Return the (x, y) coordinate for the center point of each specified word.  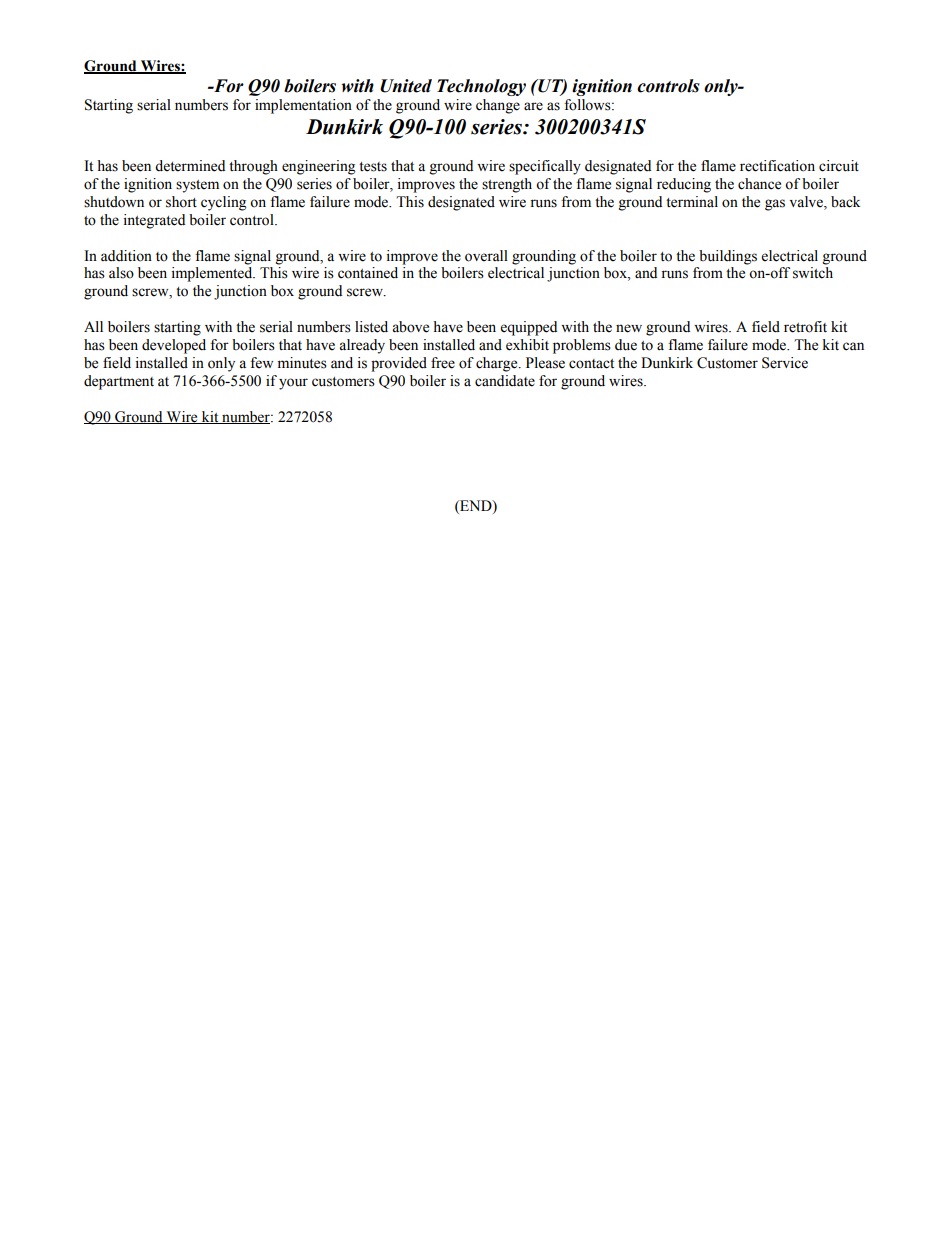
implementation (303, 106)
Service (785, 363)
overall (486, 256)
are (533, 106)
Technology (481, 87)
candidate (505, 381)
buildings (728, 257)
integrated (154, 221)
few (261, 363)
